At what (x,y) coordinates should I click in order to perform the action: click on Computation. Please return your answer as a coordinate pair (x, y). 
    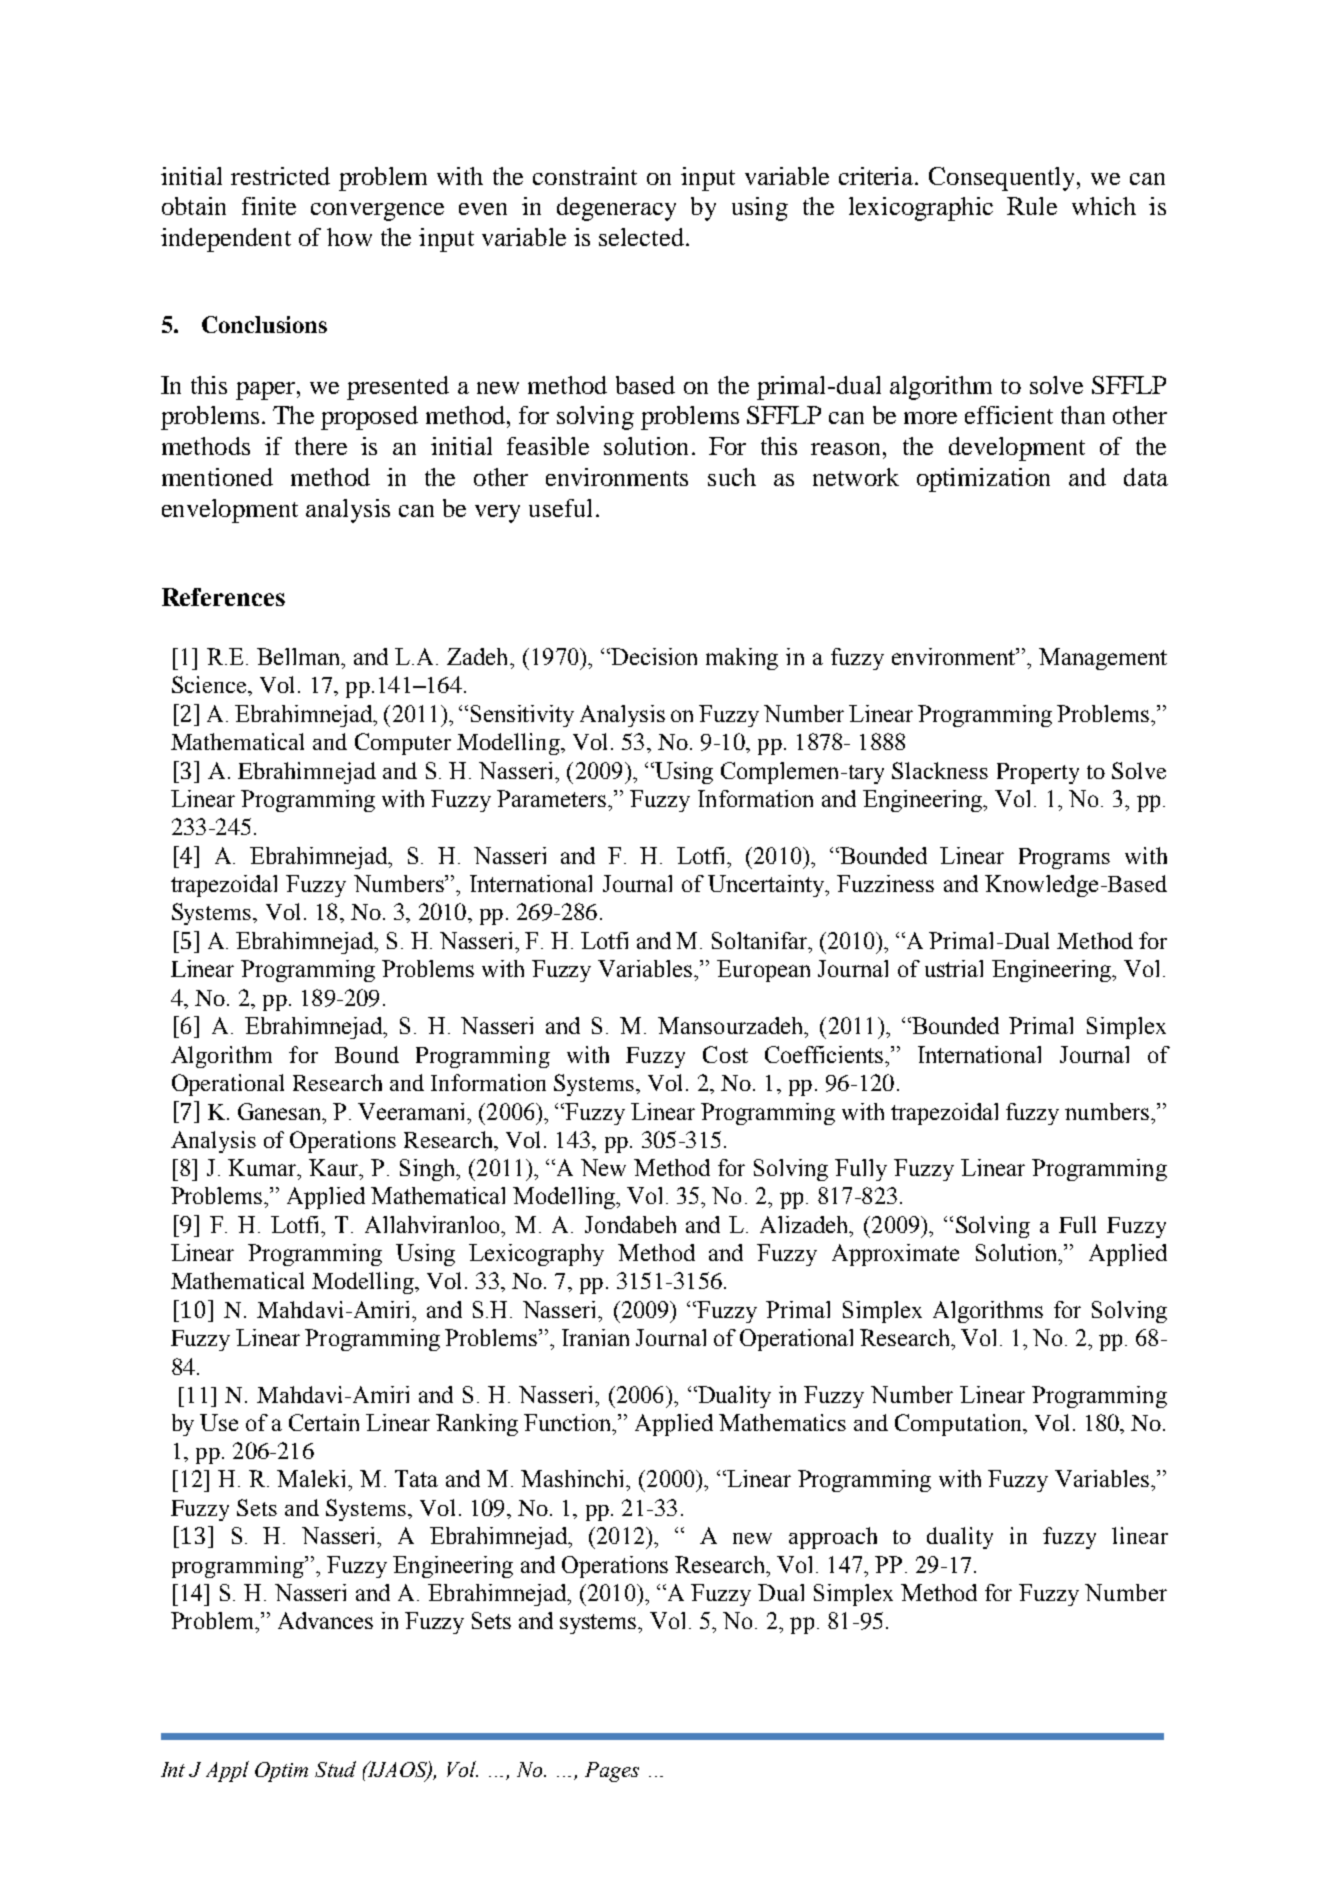
    Looking at the image, I should click on (959, 1425).
